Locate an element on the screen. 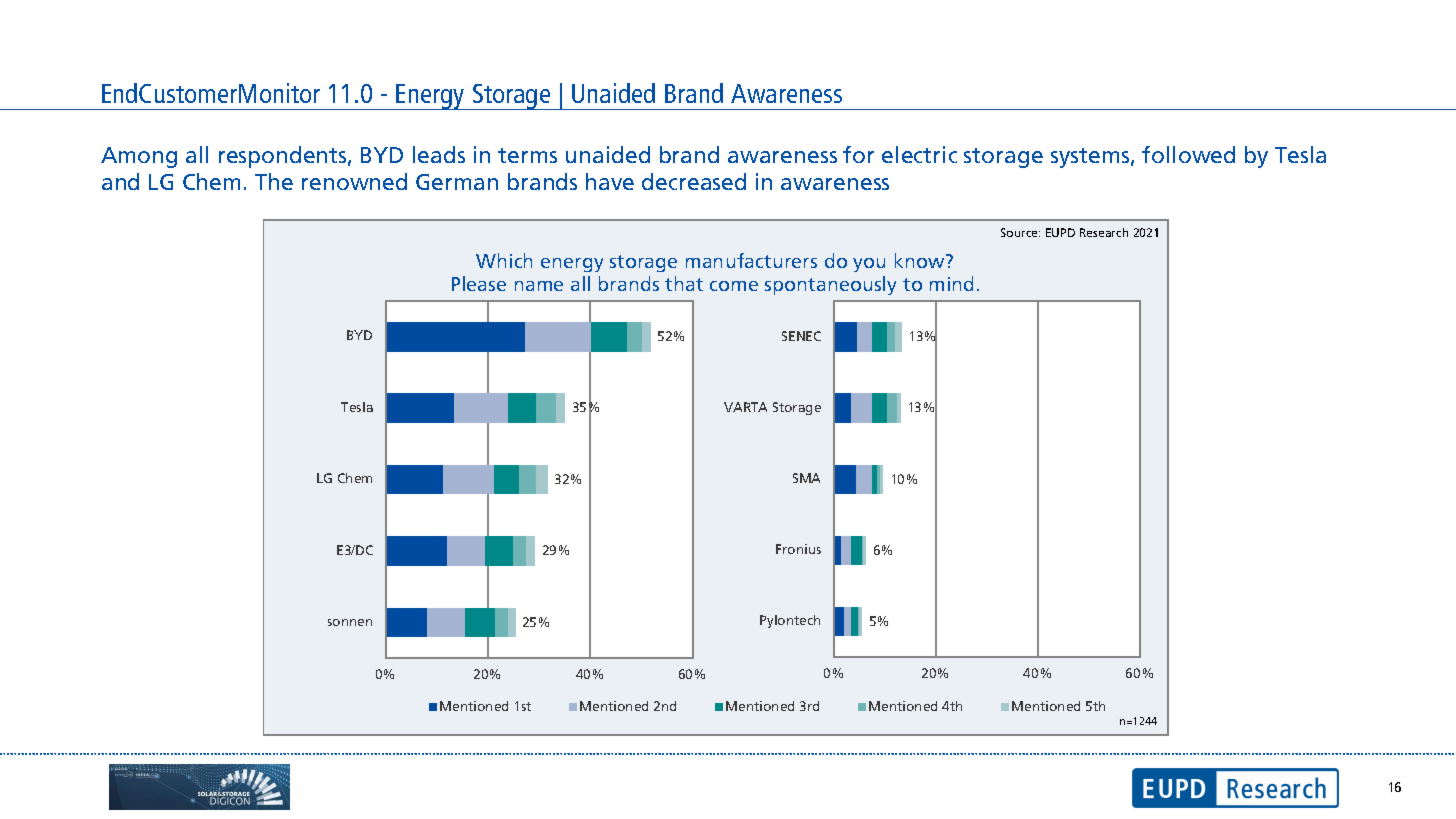 The image size is (1456, 819). respondents is located at coordinates (284, 157).
